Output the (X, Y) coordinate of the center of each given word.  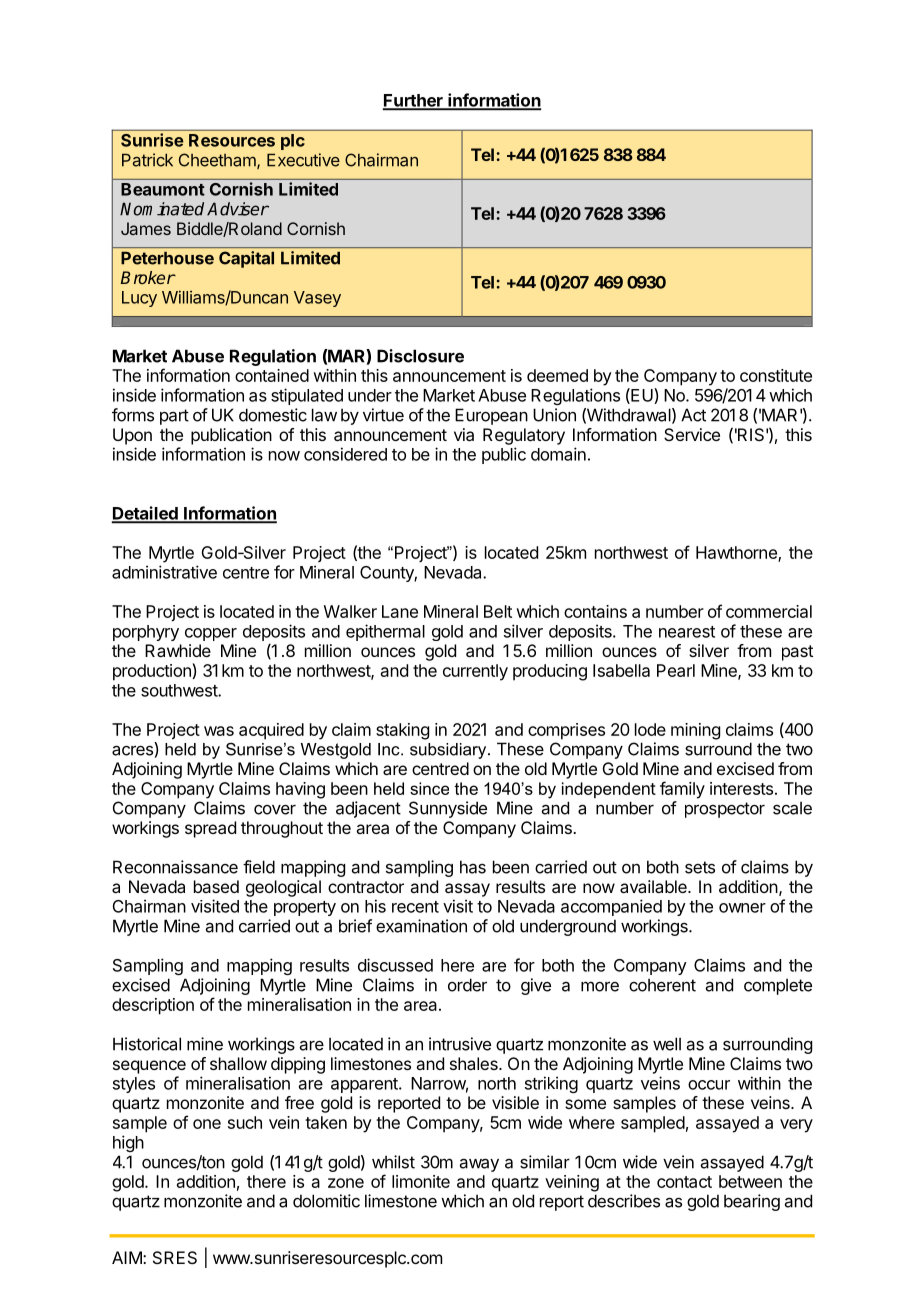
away (479, 1165)
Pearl (676, 670)
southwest (180, 690)
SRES (175, 1257)
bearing (752, 1202)
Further (414, 101)
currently (475, 672)
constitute (776, 375)
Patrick (147, 160)
